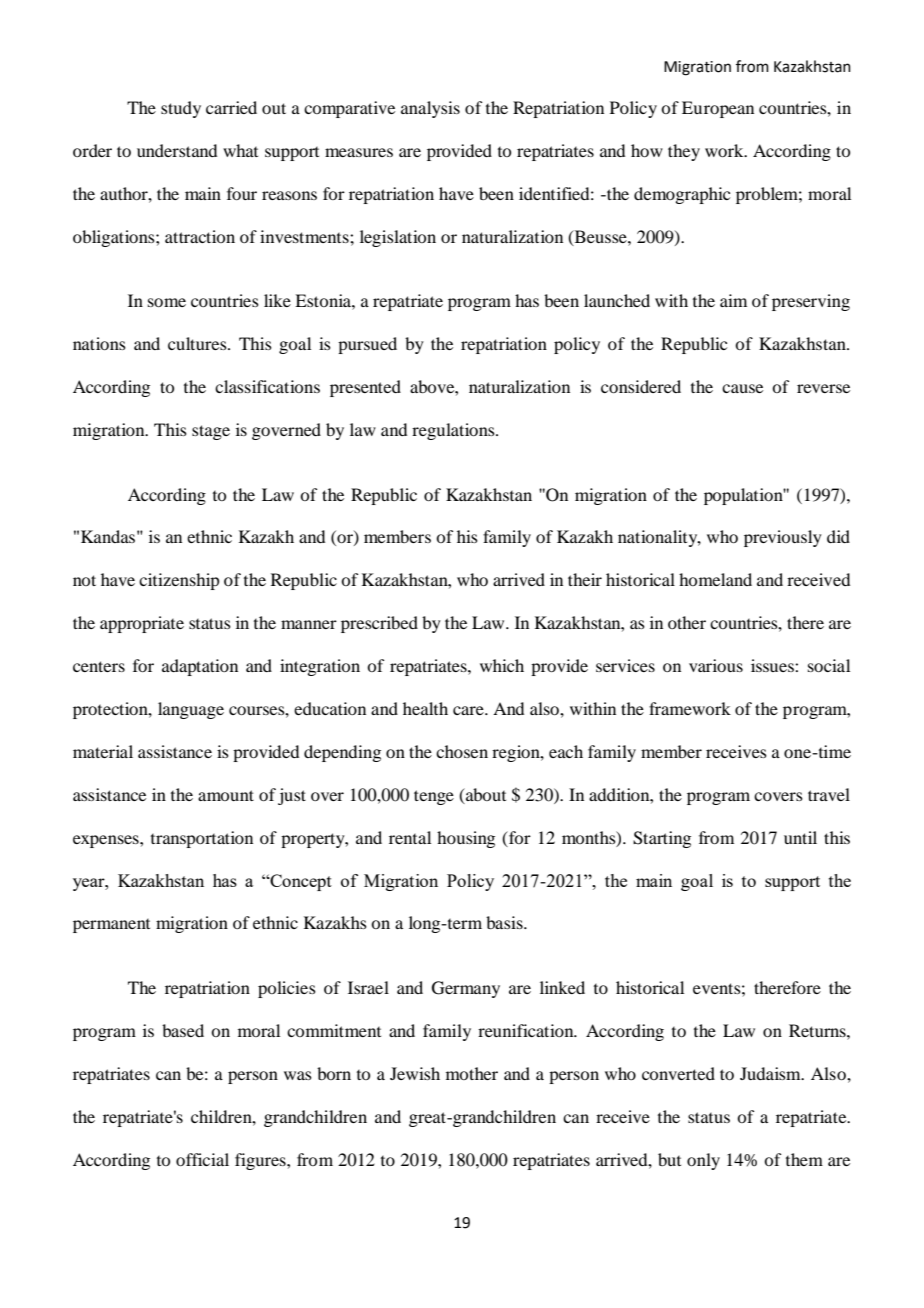  What do you see at coordinates (202, 1159) in the page?
I see `official` at bounding box center [202, 1159].
